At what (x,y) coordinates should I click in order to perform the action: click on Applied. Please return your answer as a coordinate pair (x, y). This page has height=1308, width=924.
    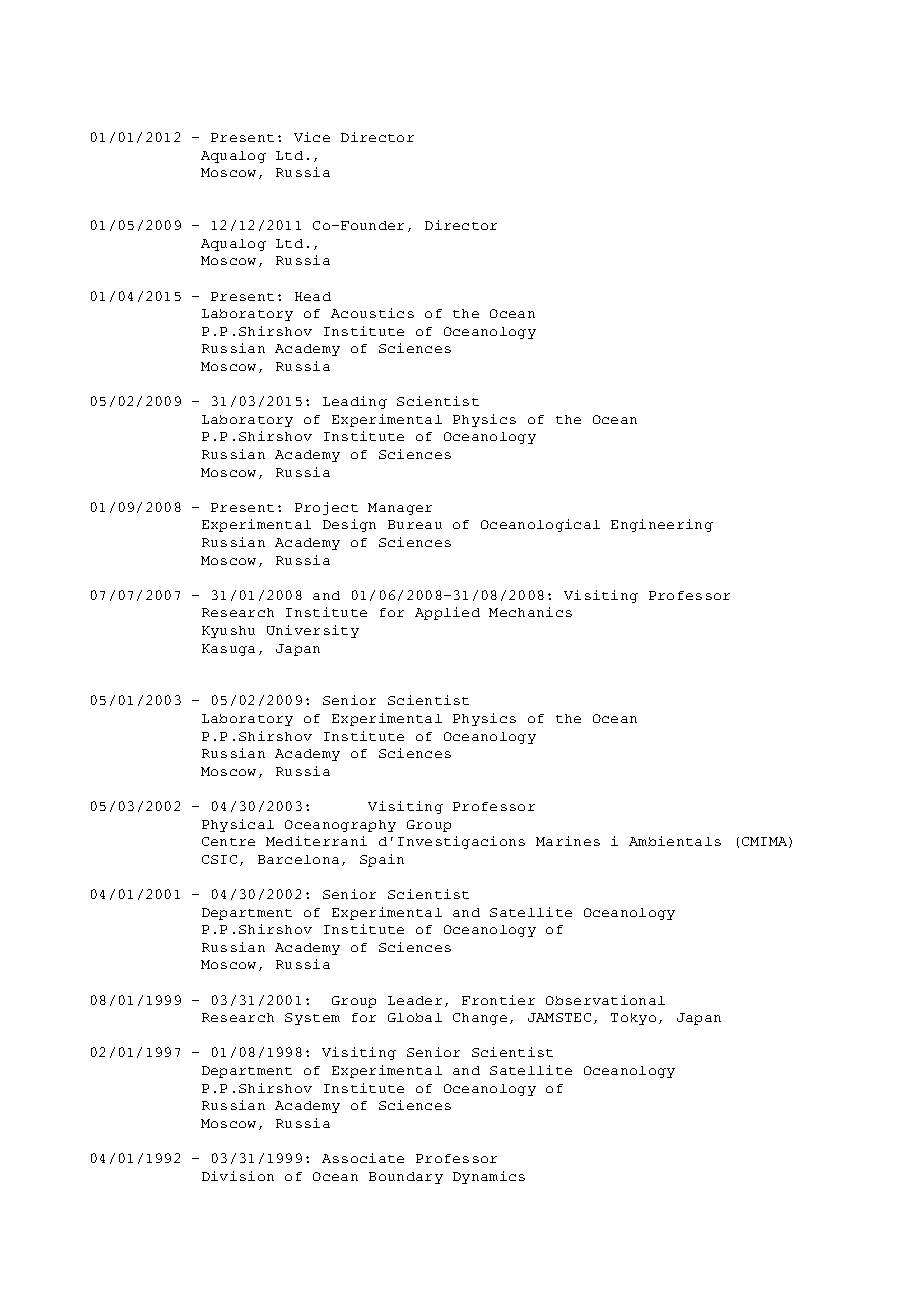
    Looking at the image, I should click on (447, 613).
